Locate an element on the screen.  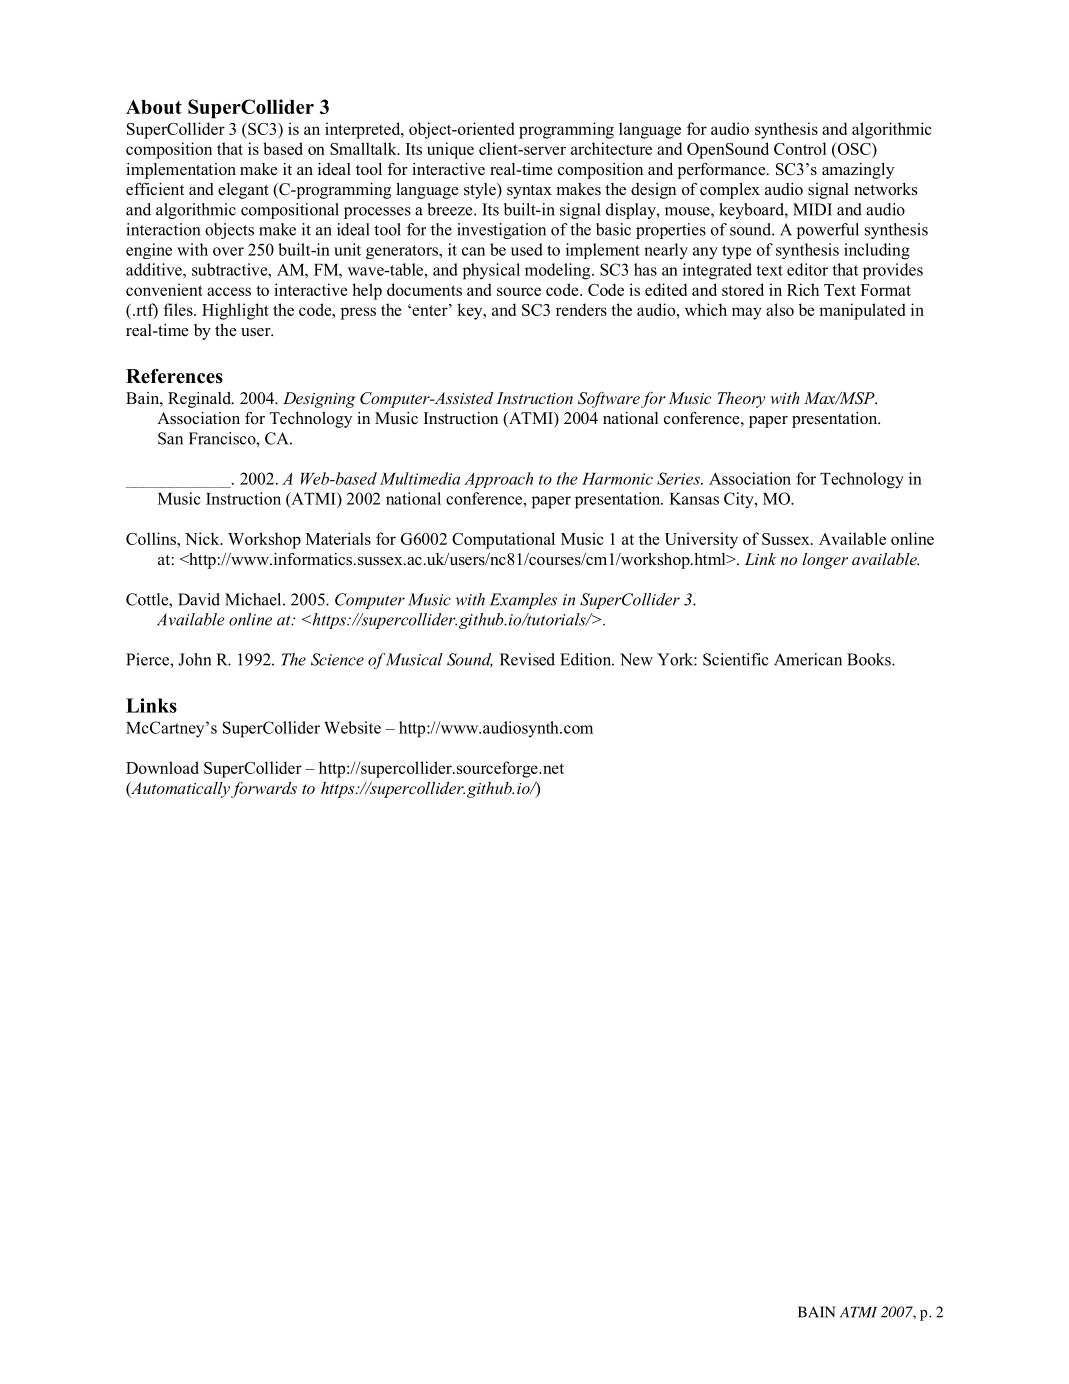
Approach is located at coordinates (498, 480).
